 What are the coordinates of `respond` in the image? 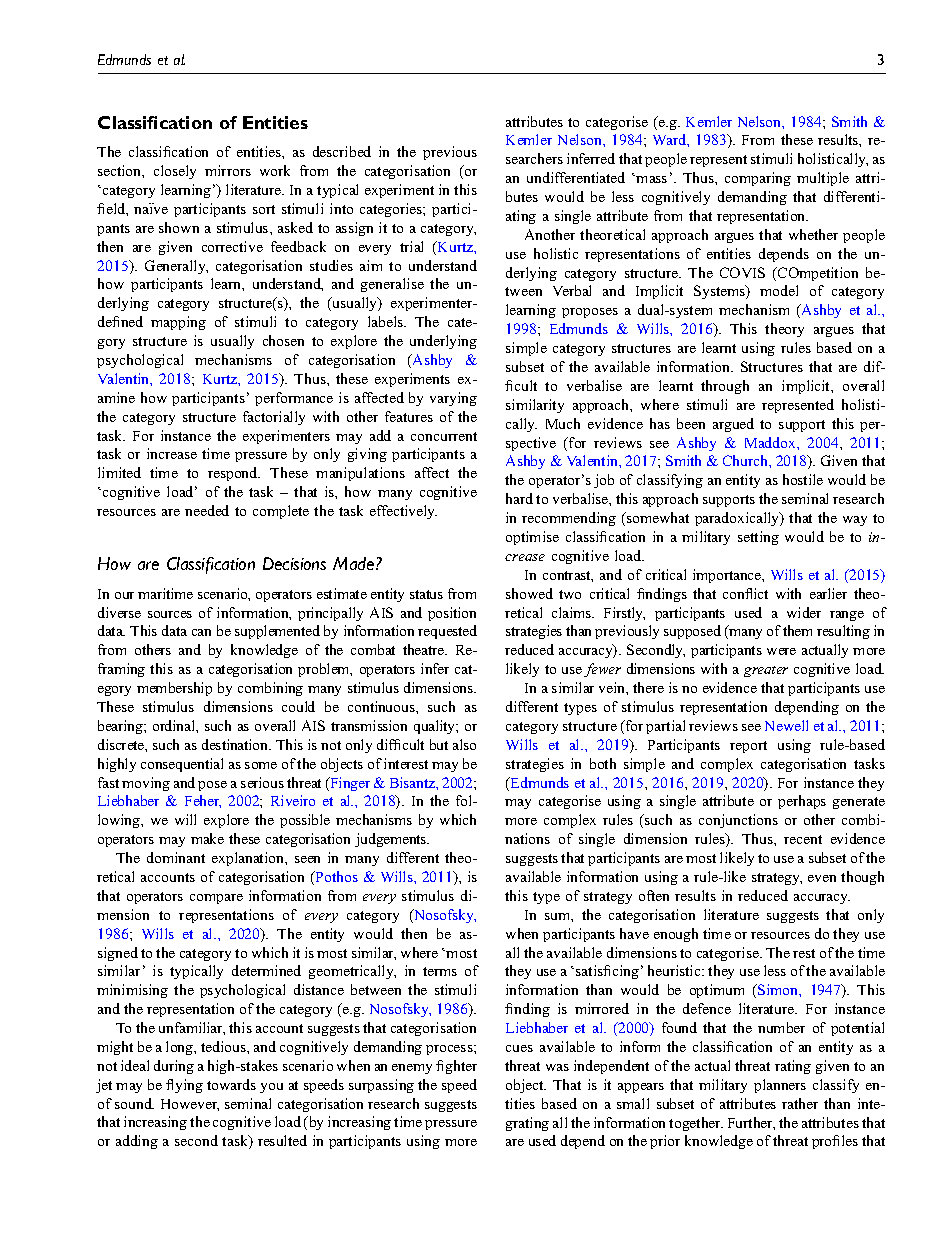 It's located at (234, 474).
